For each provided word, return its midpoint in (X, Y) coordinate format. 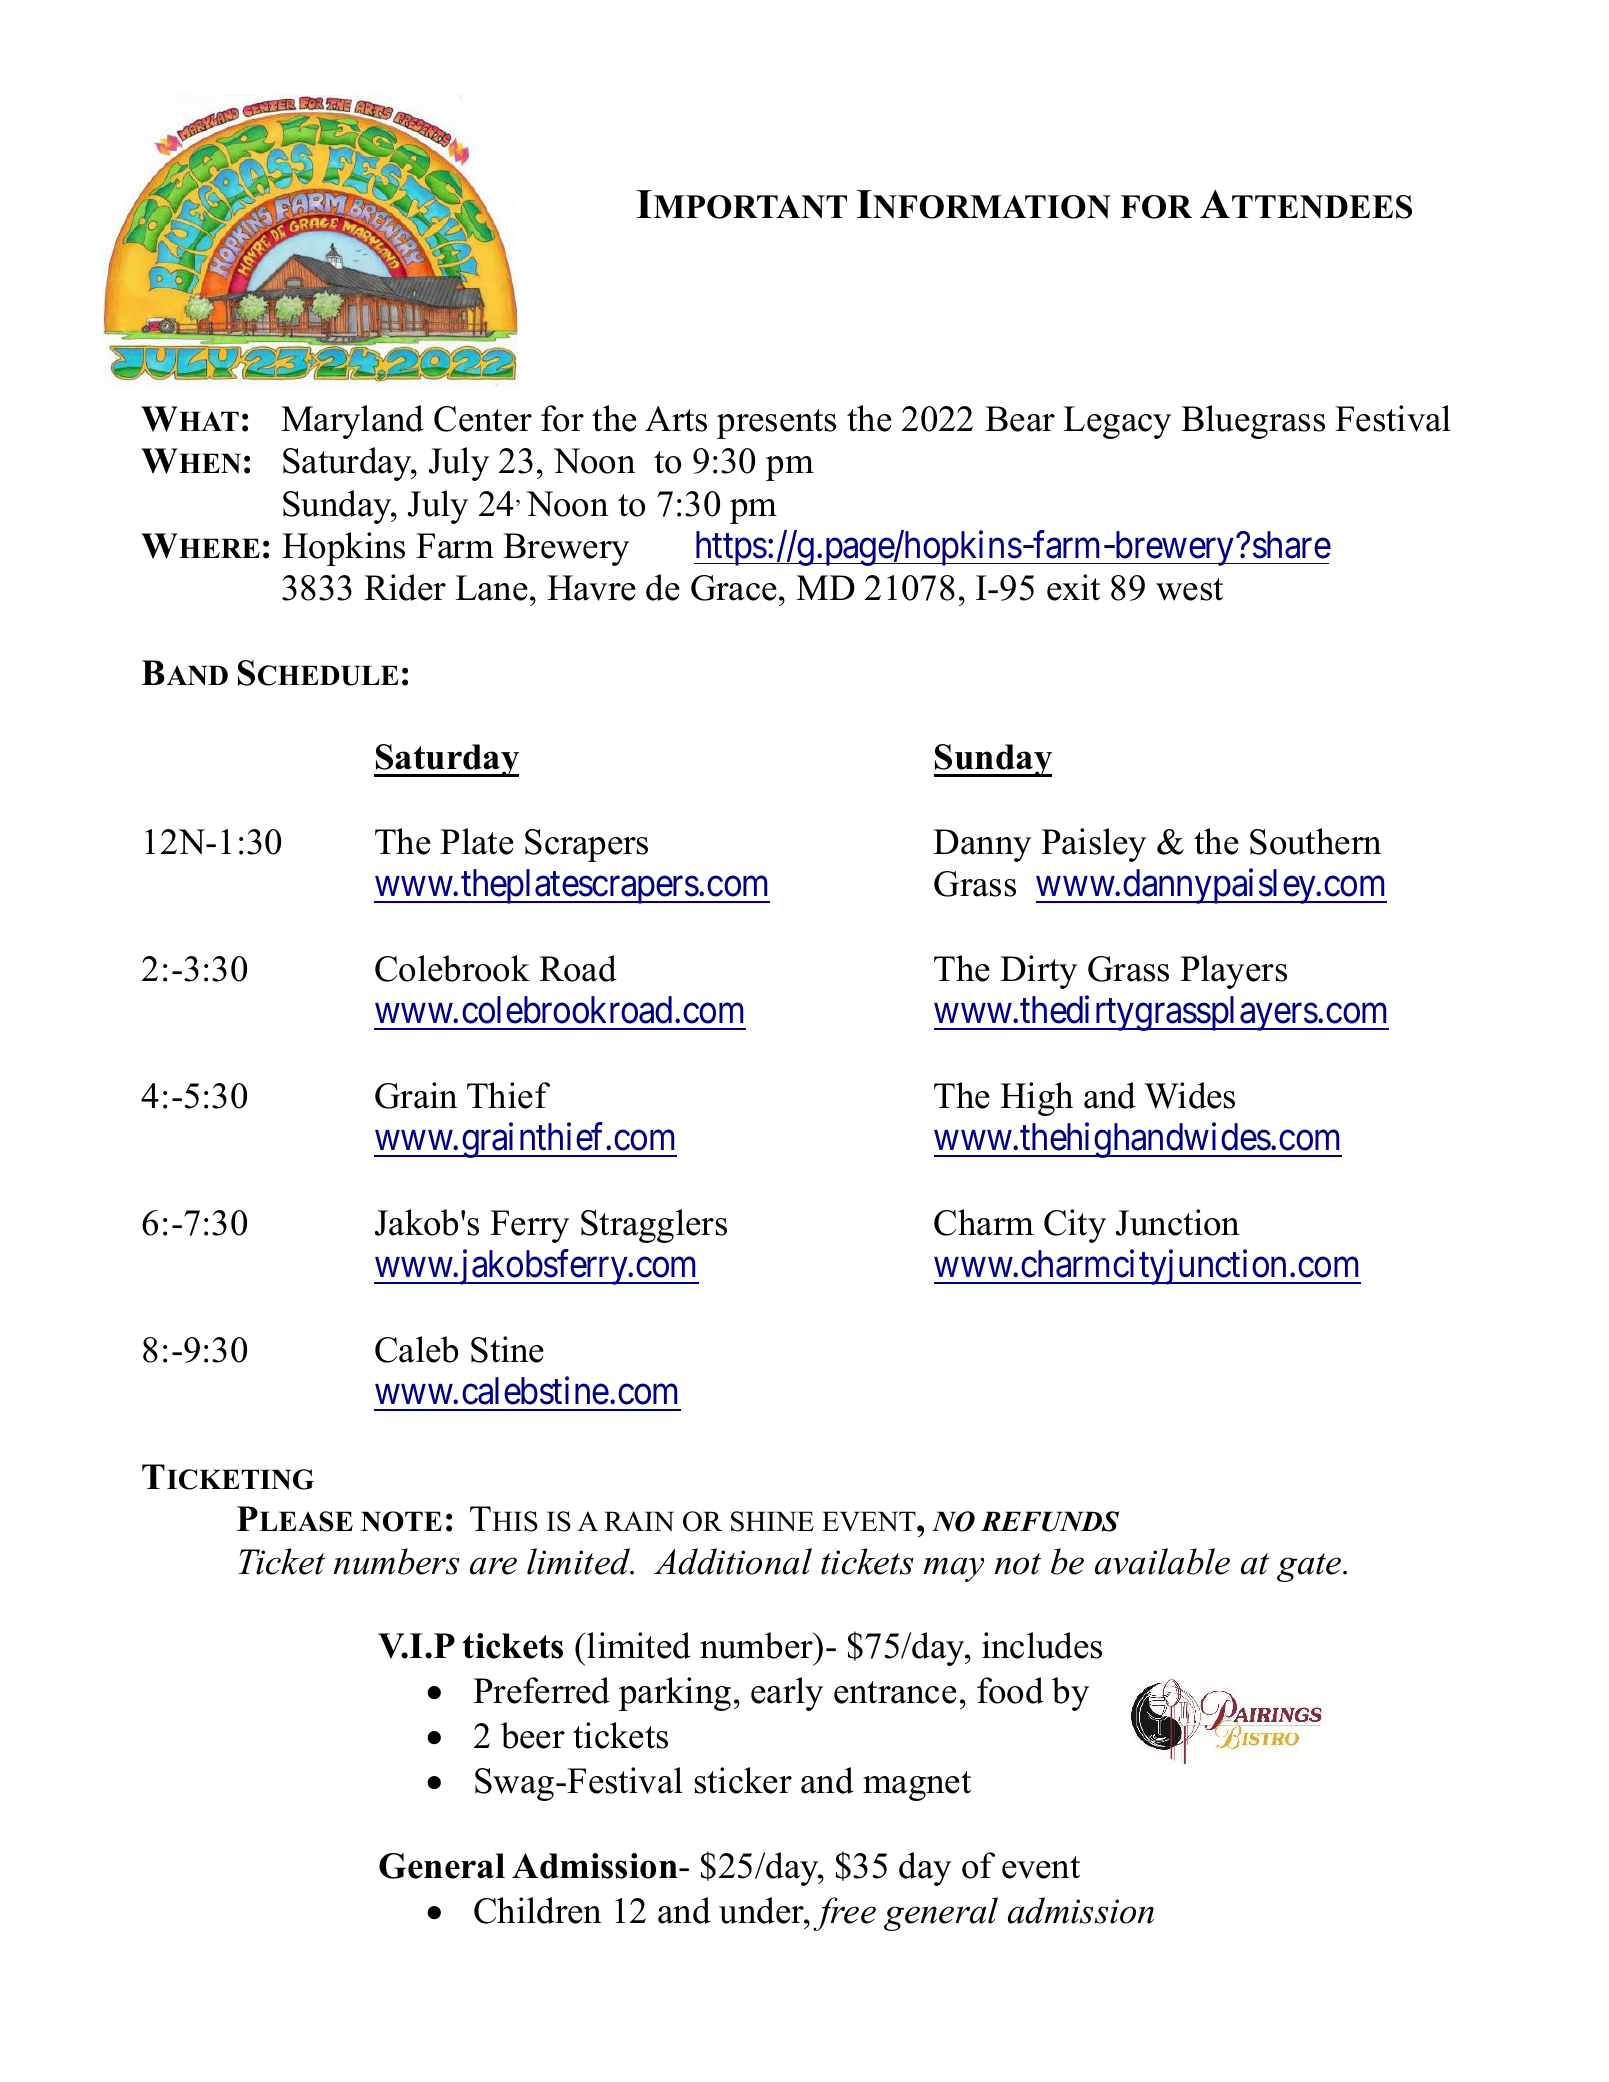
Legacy (1117, 422)
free (844, 1914)
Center (483, 419)
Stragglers (654, 1226)
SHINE (772, 1521)
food (1010, 1690)
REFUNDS (1050, 1521)
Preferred (541, 1690)
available (1162, 1561)
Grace (734, 588)
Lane (492, 588)
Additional (733, 1561)
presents (776, 424)
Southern (1316, 841)
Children (538, 1910)
